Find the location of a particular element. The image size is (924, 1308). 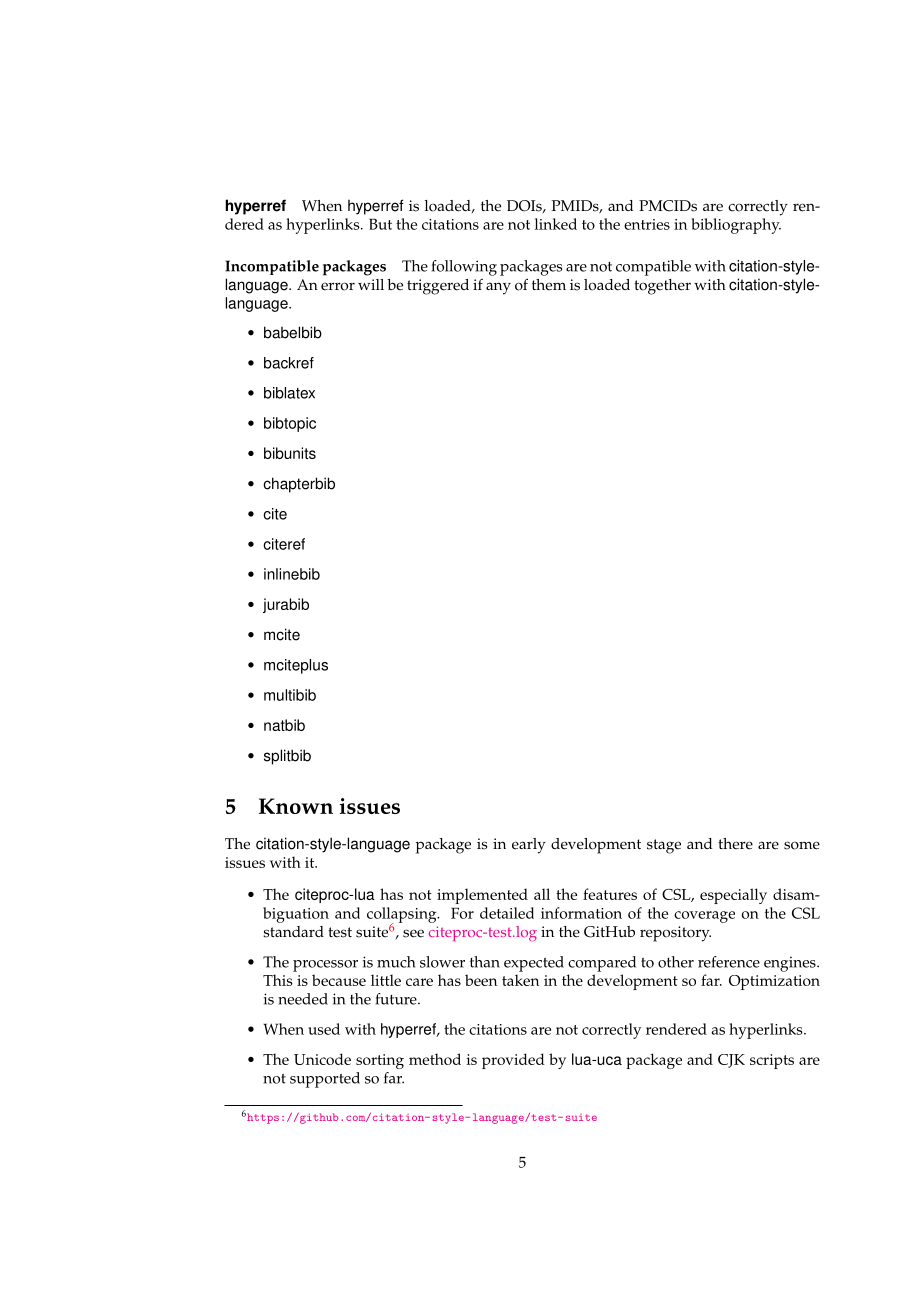

will is located at coordinates (371, 284).
